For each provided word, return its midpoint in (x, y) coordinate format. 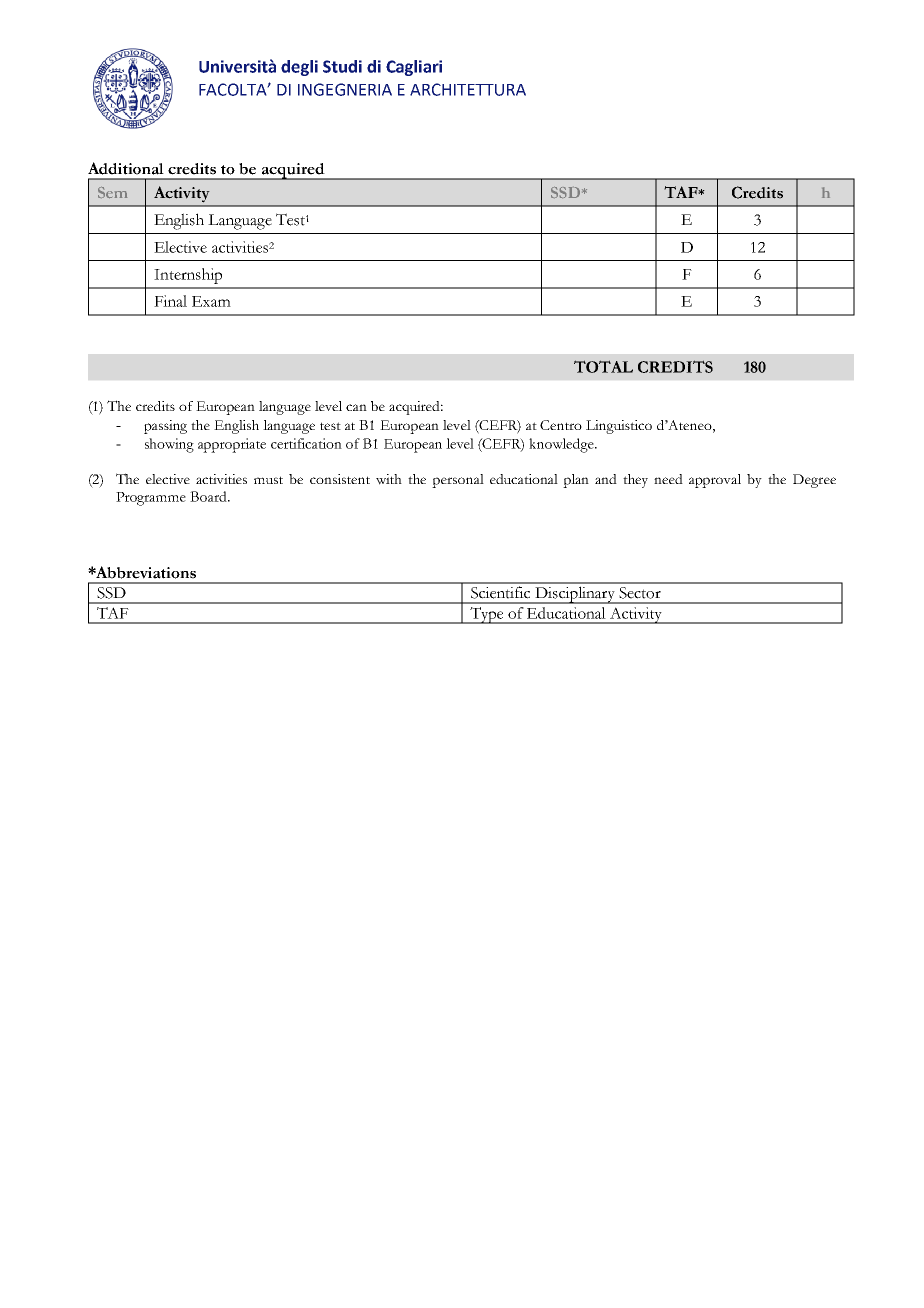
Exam (211, 301)
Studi (342, 66)
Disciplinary (575, 595)
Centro (561, 425)
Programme (151, 499)
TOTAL (603, 366)
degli (299, 68)
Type (487, 615)
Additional (126, 168)
